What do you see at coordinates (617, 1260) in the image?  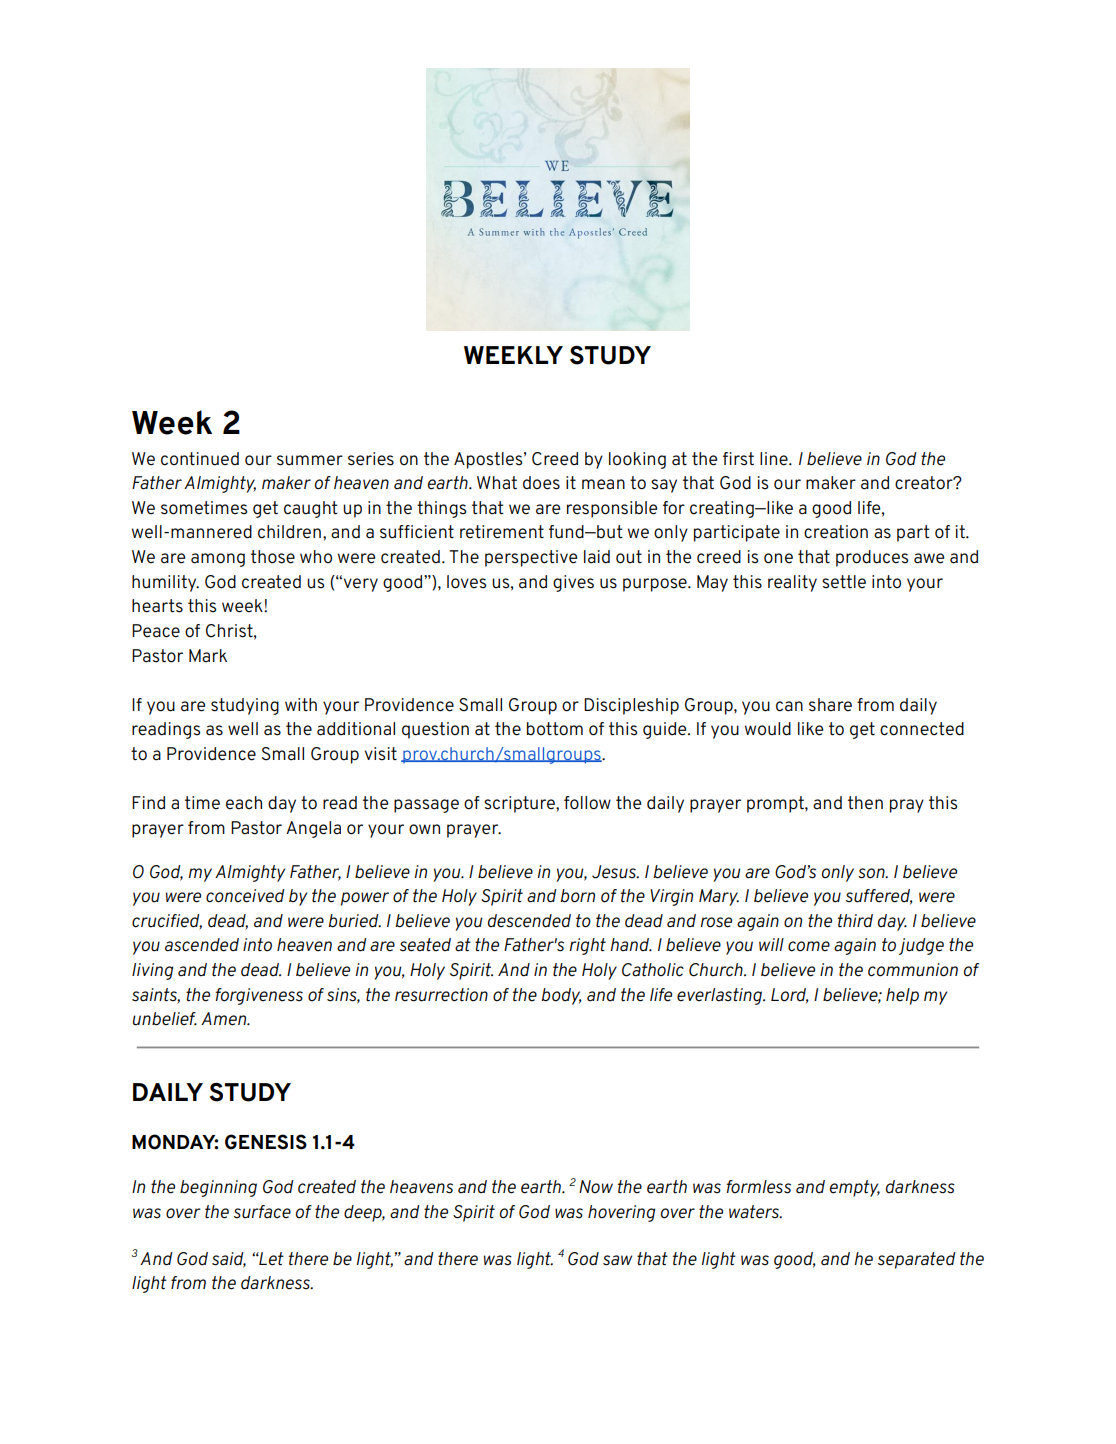 I see `saw` at bounding box center [617, 1260].
